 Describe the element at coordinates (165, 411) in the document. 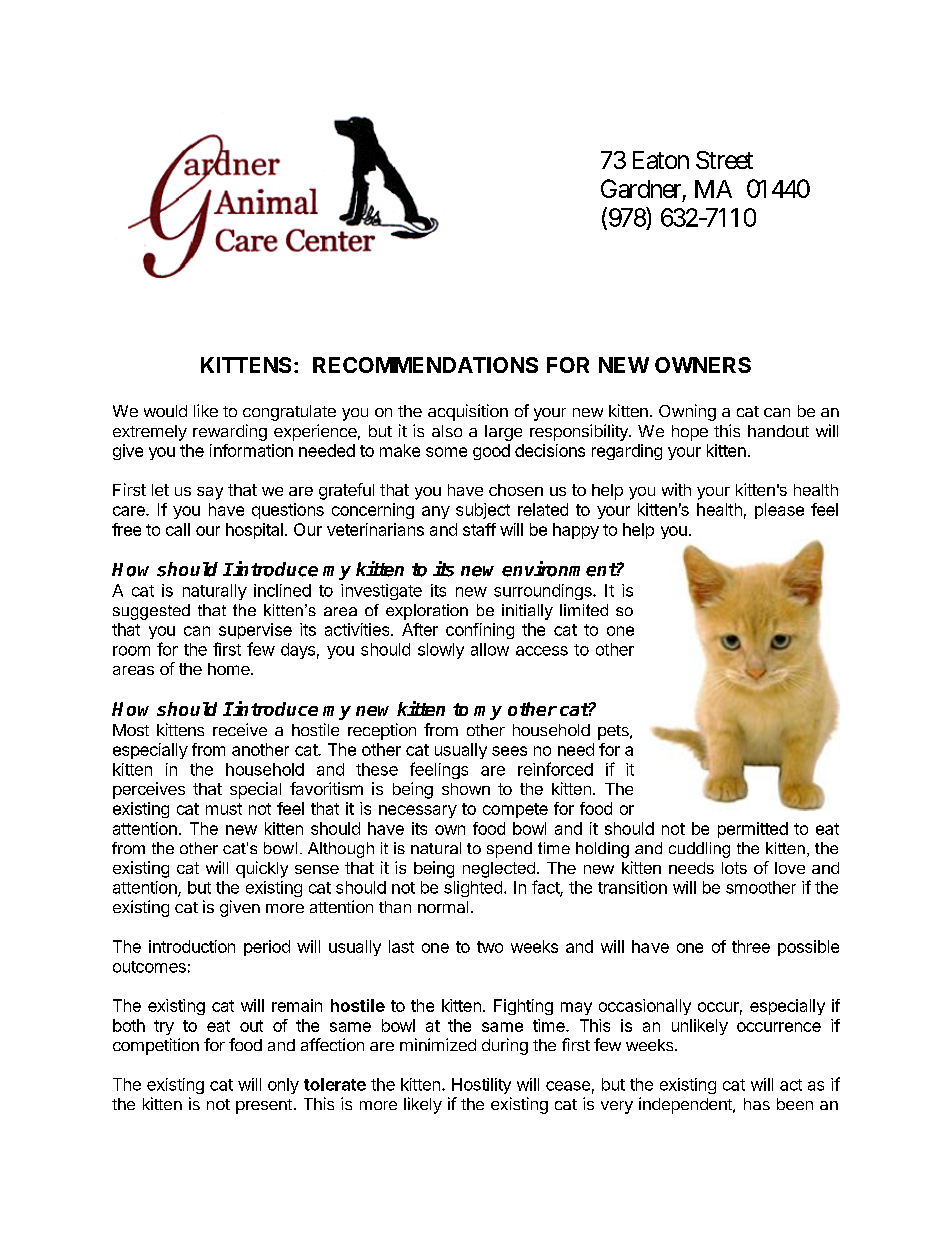

I see `would` at that location.
